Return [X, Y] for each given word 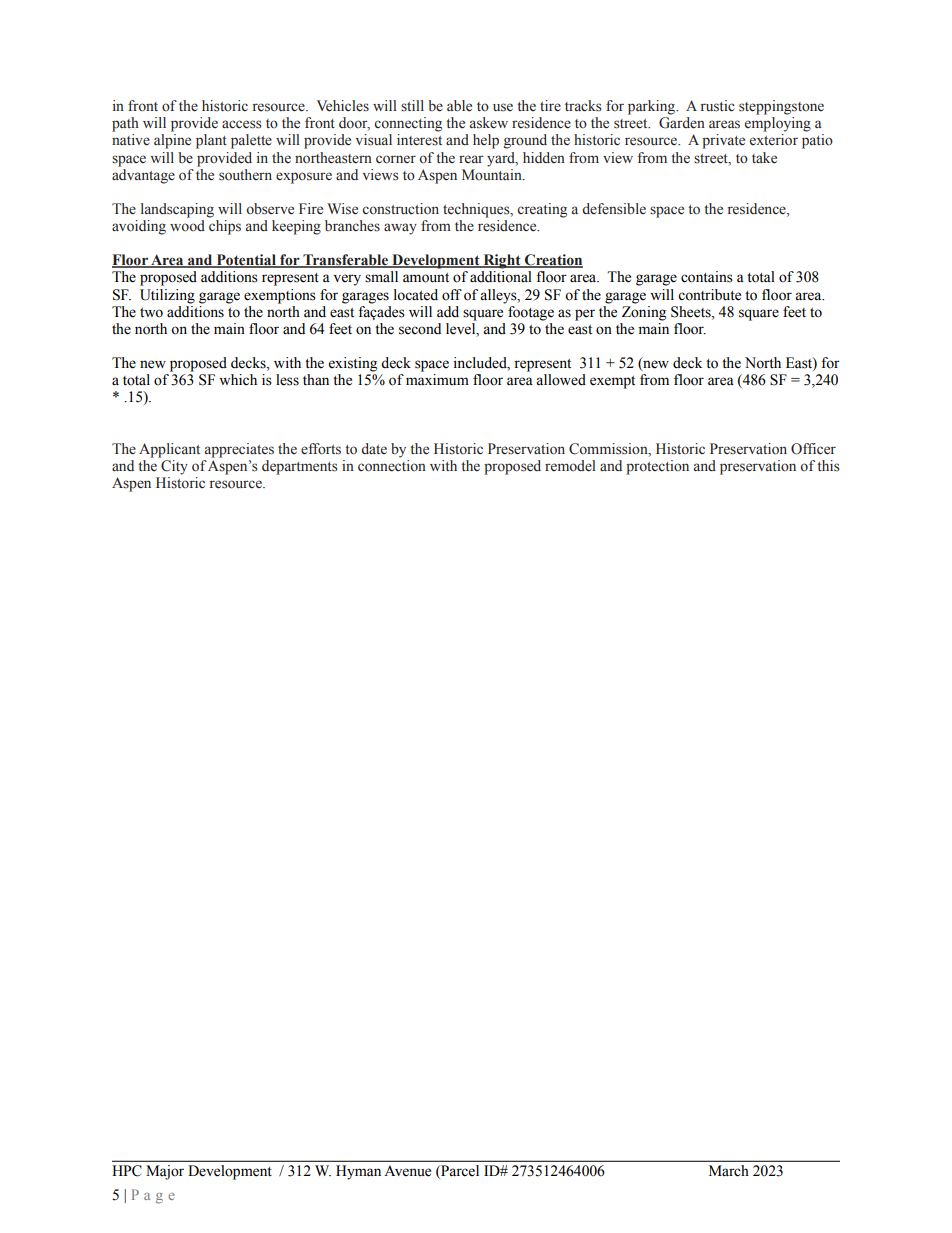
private [723, 141]
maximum [437, 380]
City [174, 467]
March [729, 1171]
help [486, 141]
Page [153, 1196]
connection [392, 466]
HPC [127, 1171]
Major [165, 1172]
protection [657, 467]
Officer [813, 449]
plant [211, 141]
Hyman [358, 1172]
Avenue [407, 1171]
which [238, 380]
